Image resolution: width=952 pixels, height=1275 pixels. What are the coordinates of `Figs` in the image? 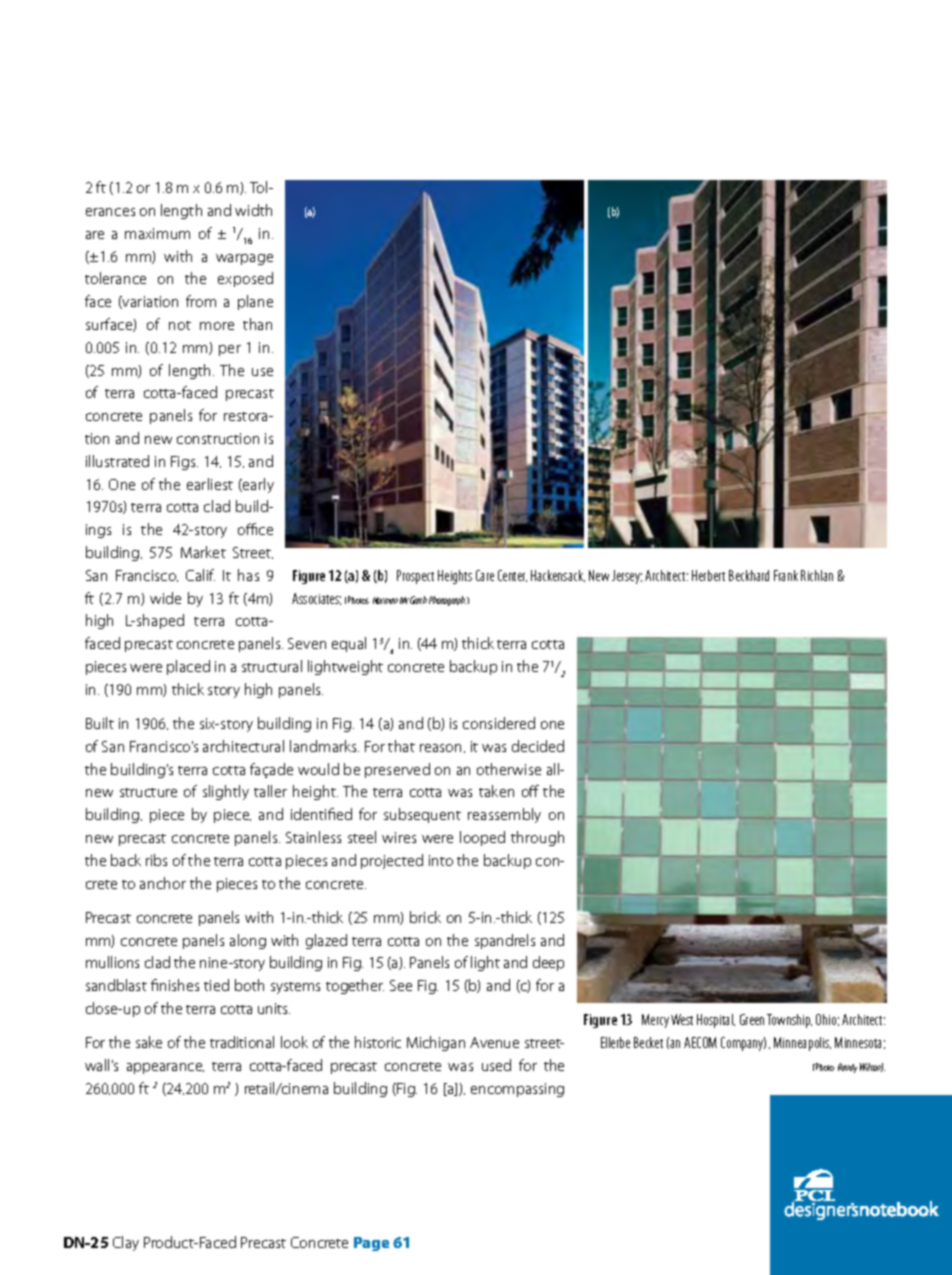 It's located at (184, 463).
